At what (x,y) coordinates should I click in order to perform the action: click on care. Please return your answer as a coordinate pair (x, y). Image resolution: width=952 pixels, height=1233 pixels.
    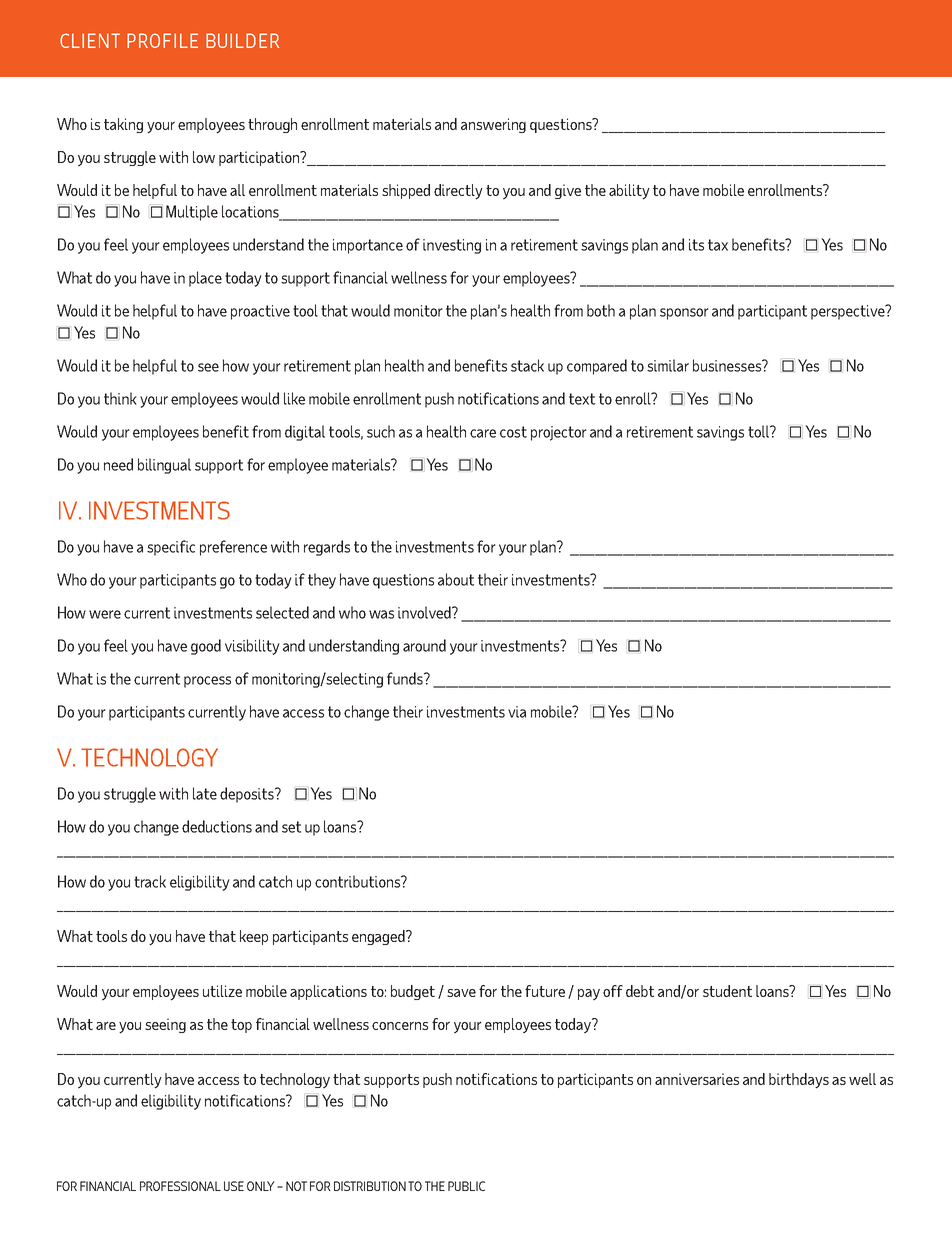
    Looking at the image, I should click on (483, 433).
